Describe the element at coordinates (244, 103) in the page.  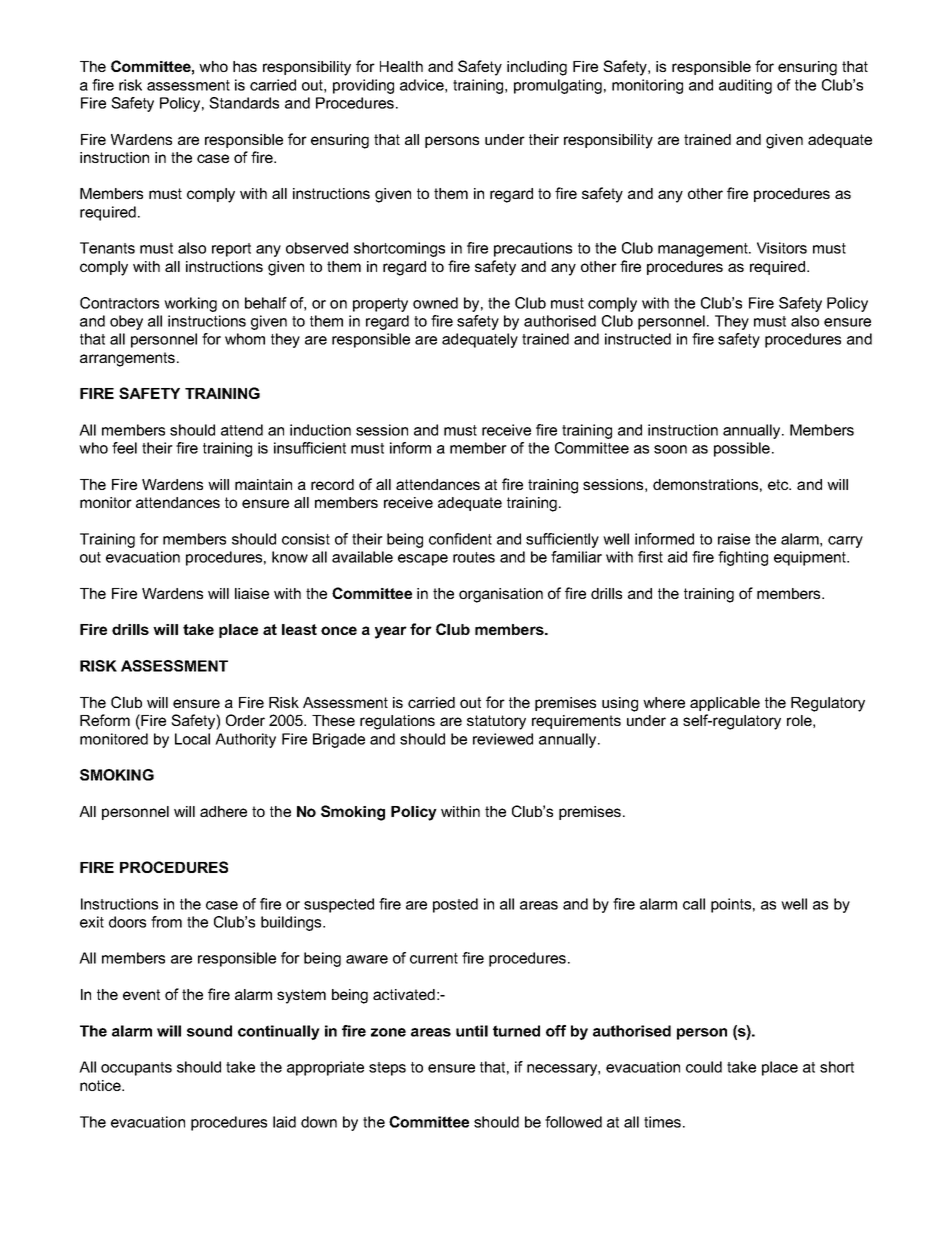
I see `Standards` at that location.
